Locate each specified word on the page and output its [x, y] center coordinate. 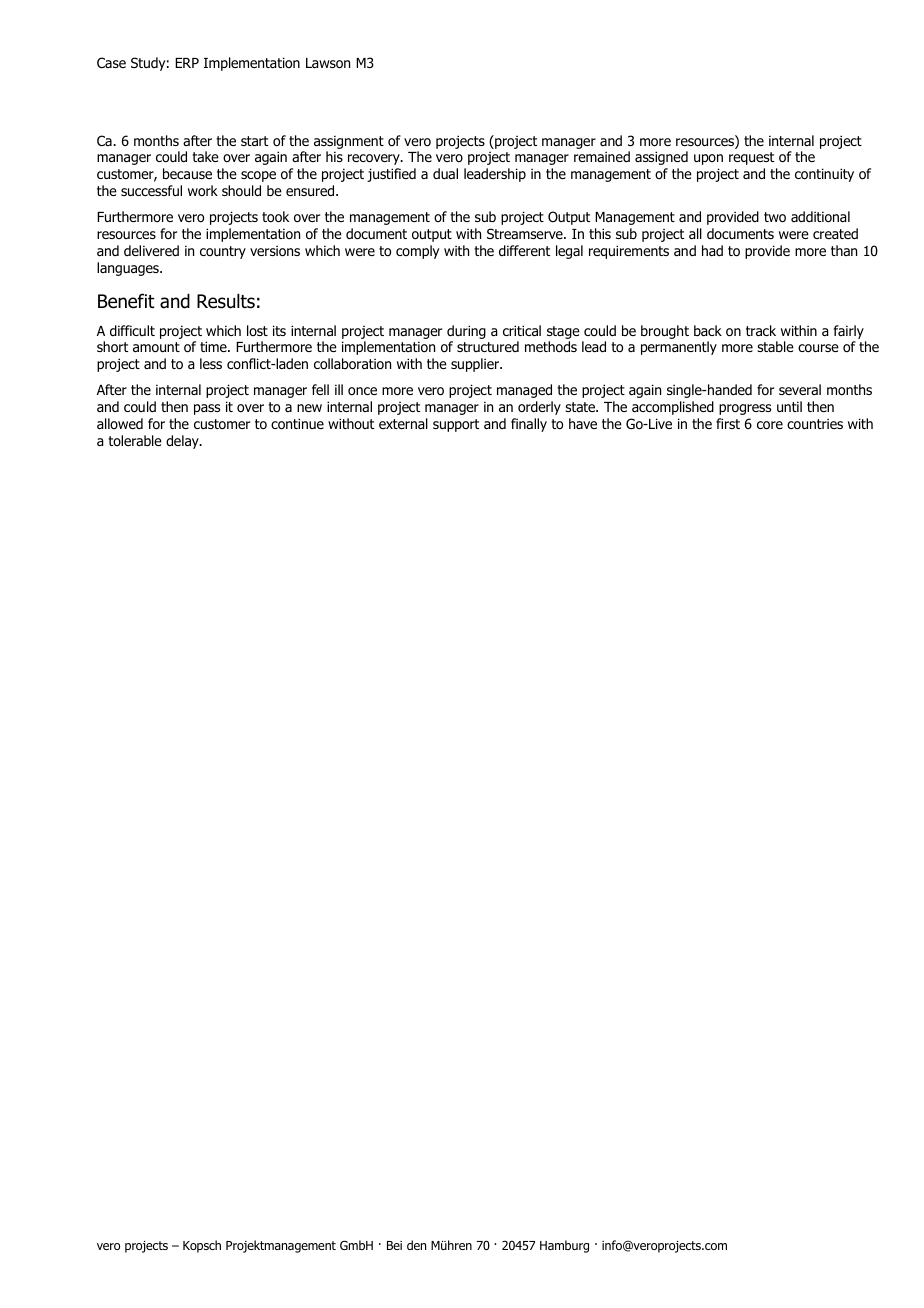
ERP [187, 63]
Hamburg [564, 1246]
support [456, 425]
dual [445, 173]
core [770, 425]
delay [183, 442]
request [751, 158]
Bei [394, 1245]
